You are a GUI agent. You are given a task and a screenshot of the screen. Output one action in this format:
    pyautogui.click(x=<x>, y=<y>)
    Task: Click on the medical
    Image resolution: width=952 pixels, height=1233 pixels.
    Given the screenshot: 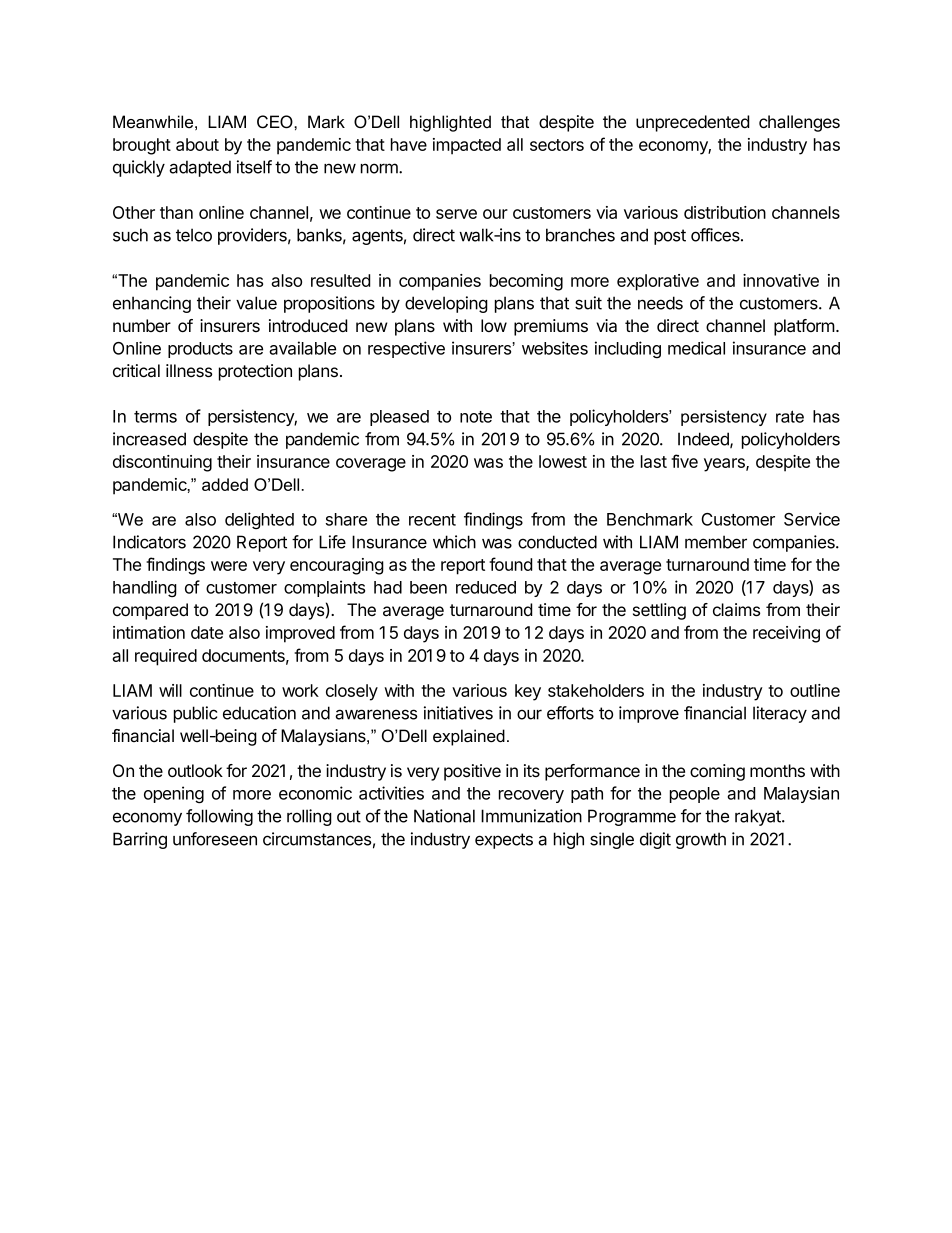 What is the action you would take?
    pyautogui.click(x=696, y=348)
